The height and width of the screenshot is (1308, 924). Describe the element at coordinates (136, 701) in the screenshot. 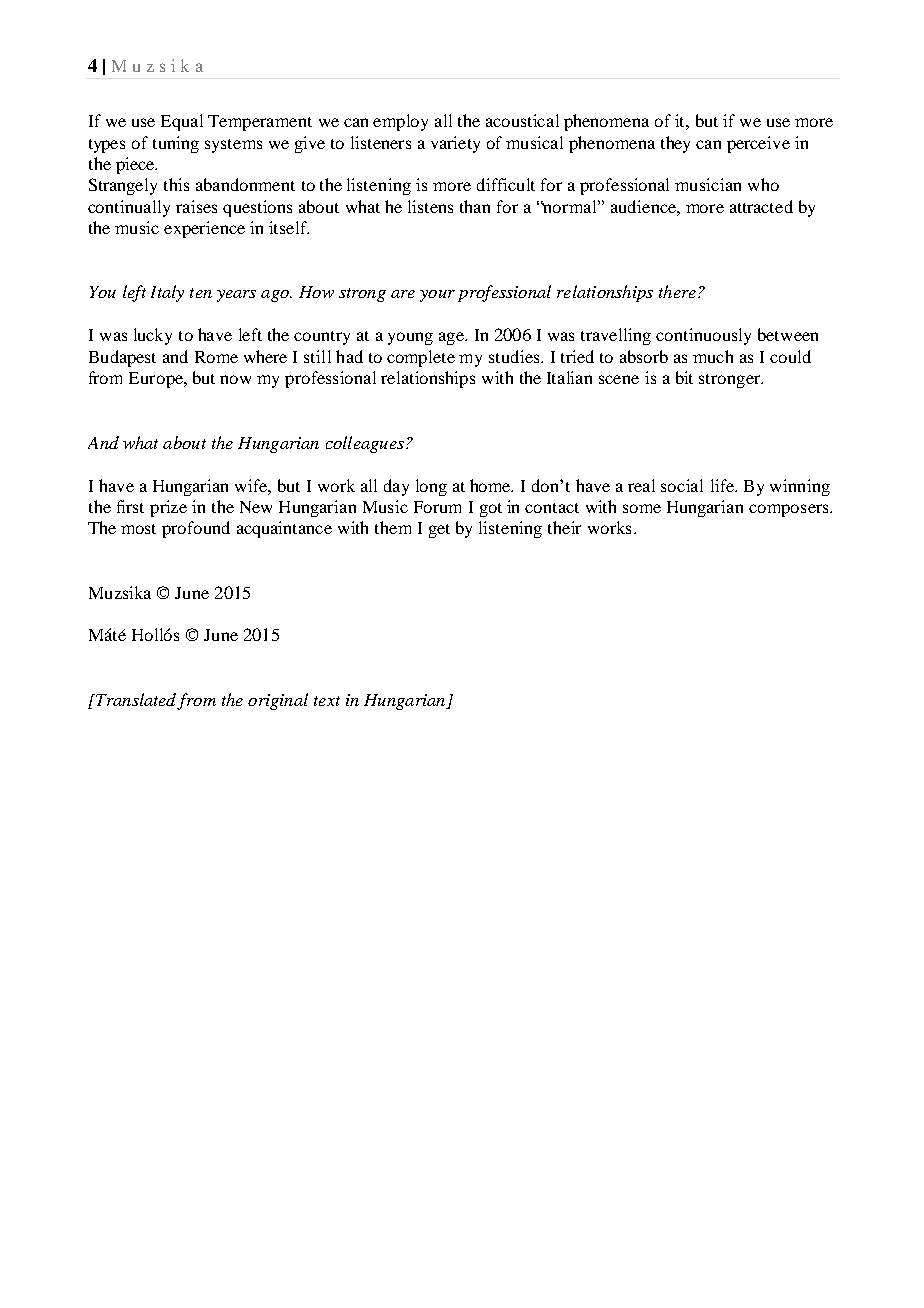

I see `Translated` at that location.
